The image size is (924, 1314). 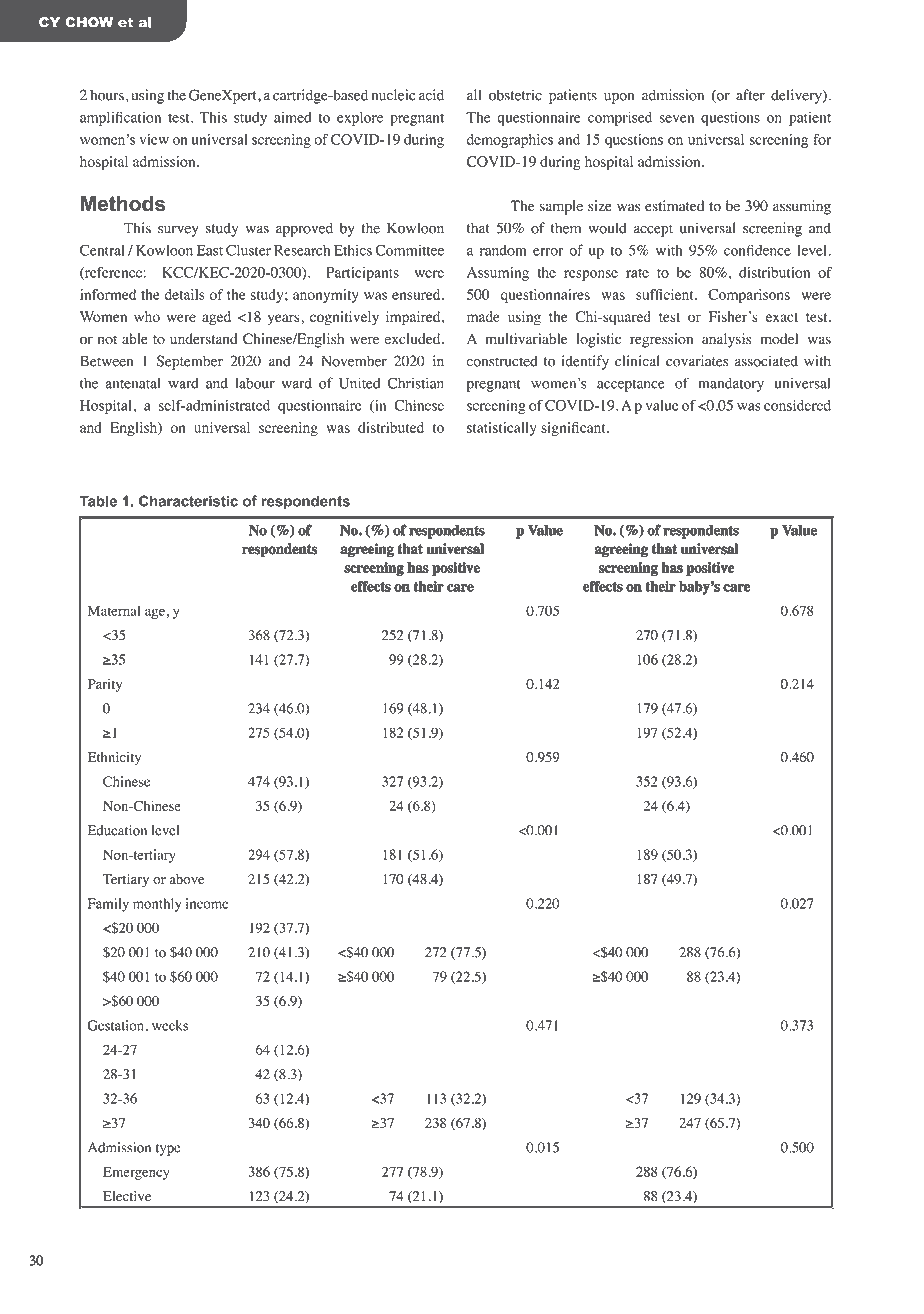 I want to click on understand, so click(x=204, y=339).
